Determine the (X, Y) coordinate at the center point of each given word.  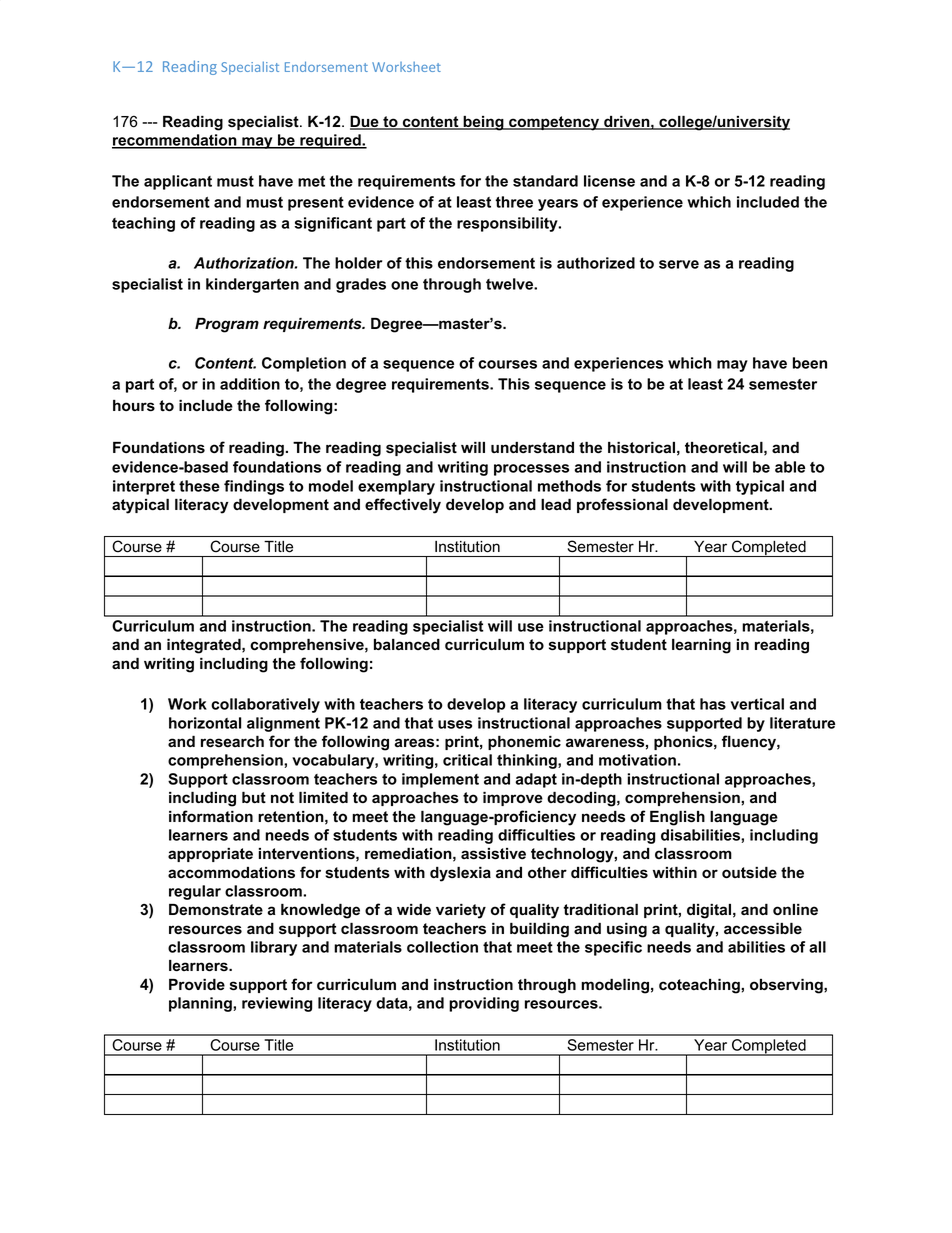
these (199, 486)
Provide (197, 984)
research (232, 741)
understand (532, 448)
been (810, 363)
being (483, 123)
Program (227, 325)
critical (467, 760)
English (677, 818)
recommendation (175, 141)
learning (701, 646)
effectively (403, 506)
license (609, 181)
